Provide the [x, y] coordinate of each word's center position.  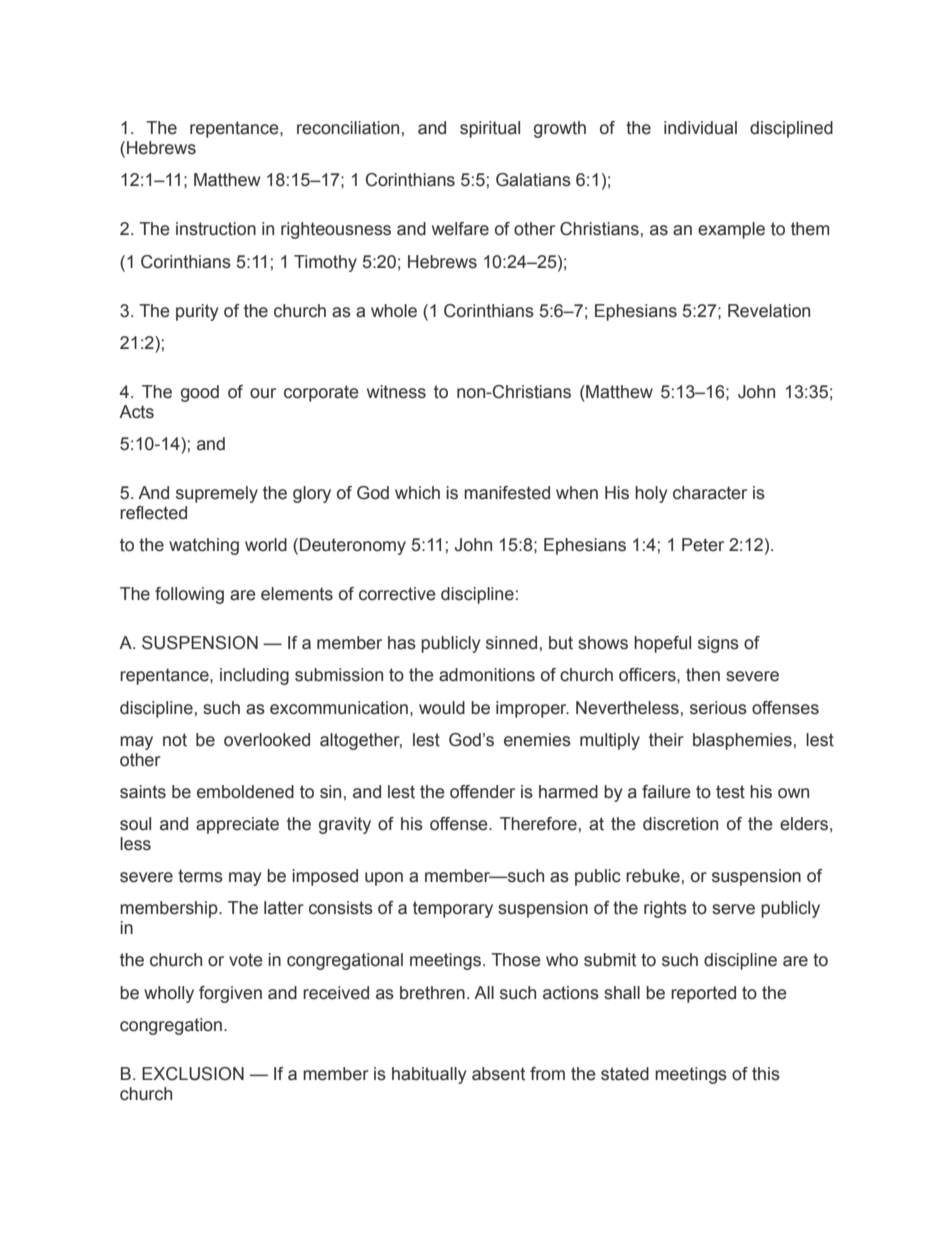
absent [498, 1074]
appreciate [237, 825]
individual [700, 128]
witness [396, 392]
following [189, 595]
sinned [511, 643]
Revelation [769, 311]
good [200, 393]
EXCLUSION [193, 1074]
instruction [216, 229]
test [730, 792]
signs [718, 644]
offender [482, 792]
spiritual [490, 129]
